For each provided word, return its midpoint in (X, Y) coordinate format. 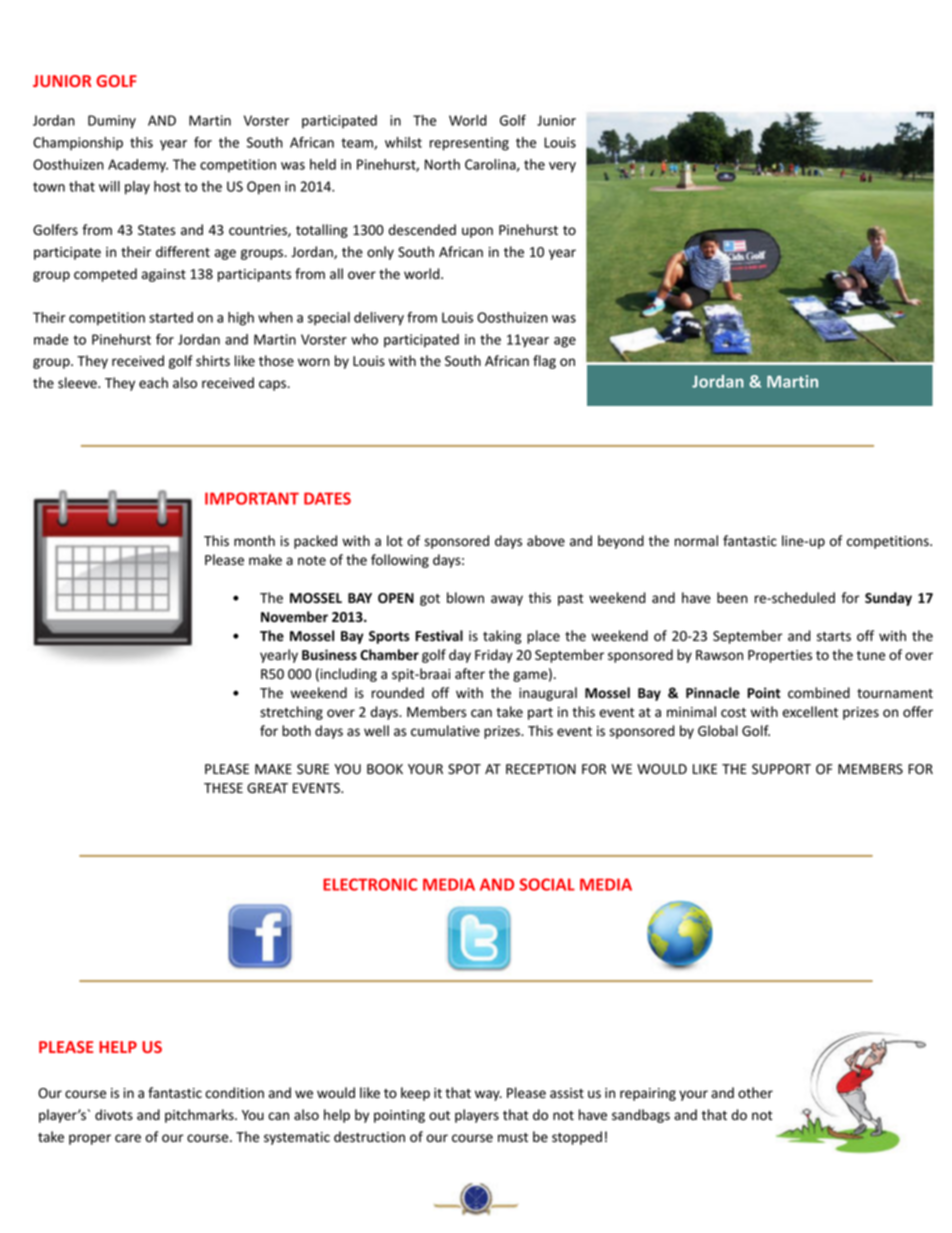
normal (696, 540)
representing (469, 144)
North (442, 164)
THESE (223, 788)
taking (502, 637)
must (513, 1138)
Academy (138, 166)
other (755, 1092)
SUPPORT (781, 769)
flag (544, 362)
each (153, 382)
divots (114, 1115)
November (294, 616)
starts (834, 636)
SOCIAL (547, 884)
